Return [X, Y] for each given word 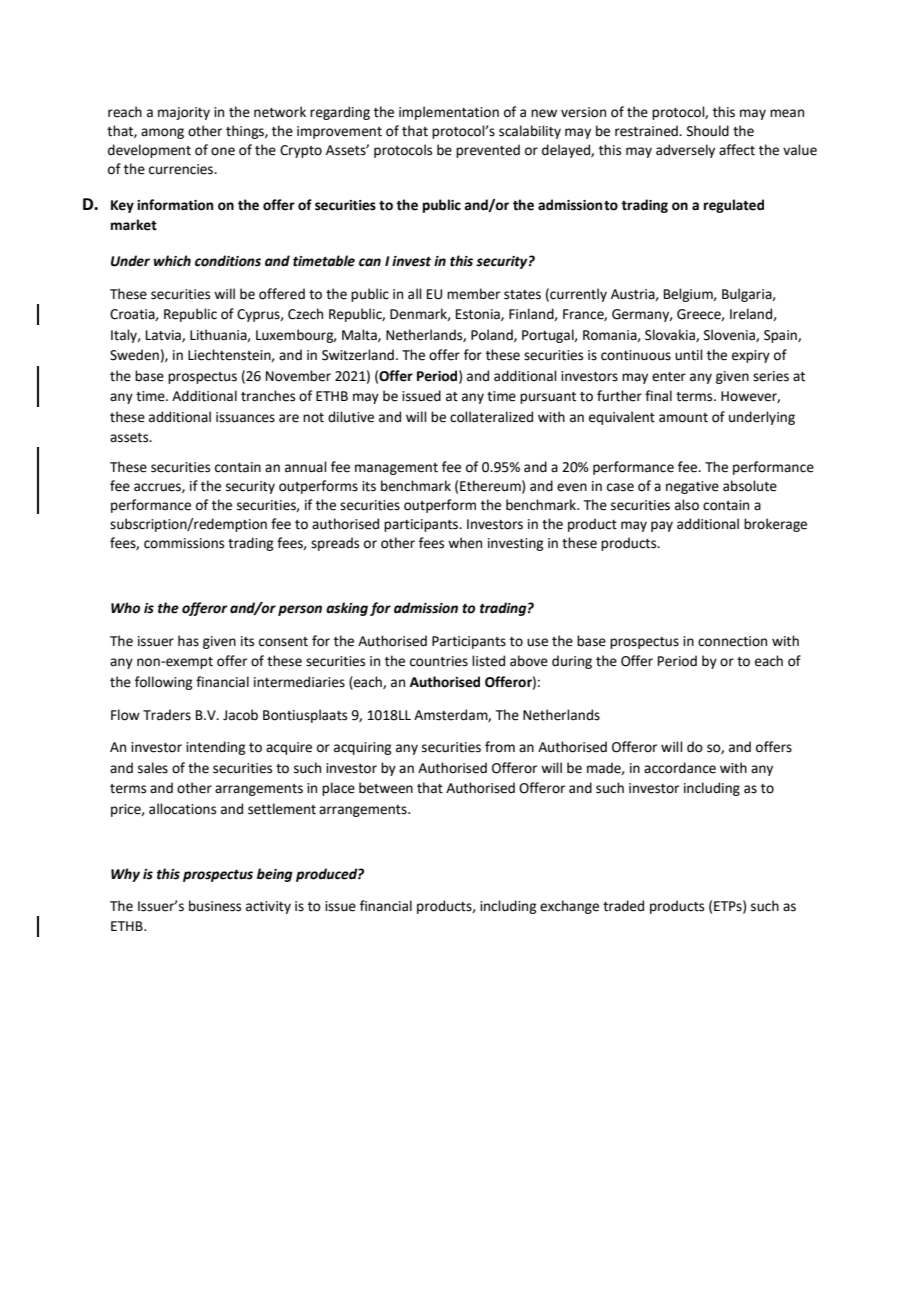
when [465, 543]
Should [708, 131]
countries [439, 661]
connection [732, 641]
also [687, 505]
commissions [184, 543]
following [163, 683]
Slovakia [671, 335]
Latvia [164, 336]
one [223, 151]
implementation [449, 113]
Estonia [479, 315]
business [215, 906]
